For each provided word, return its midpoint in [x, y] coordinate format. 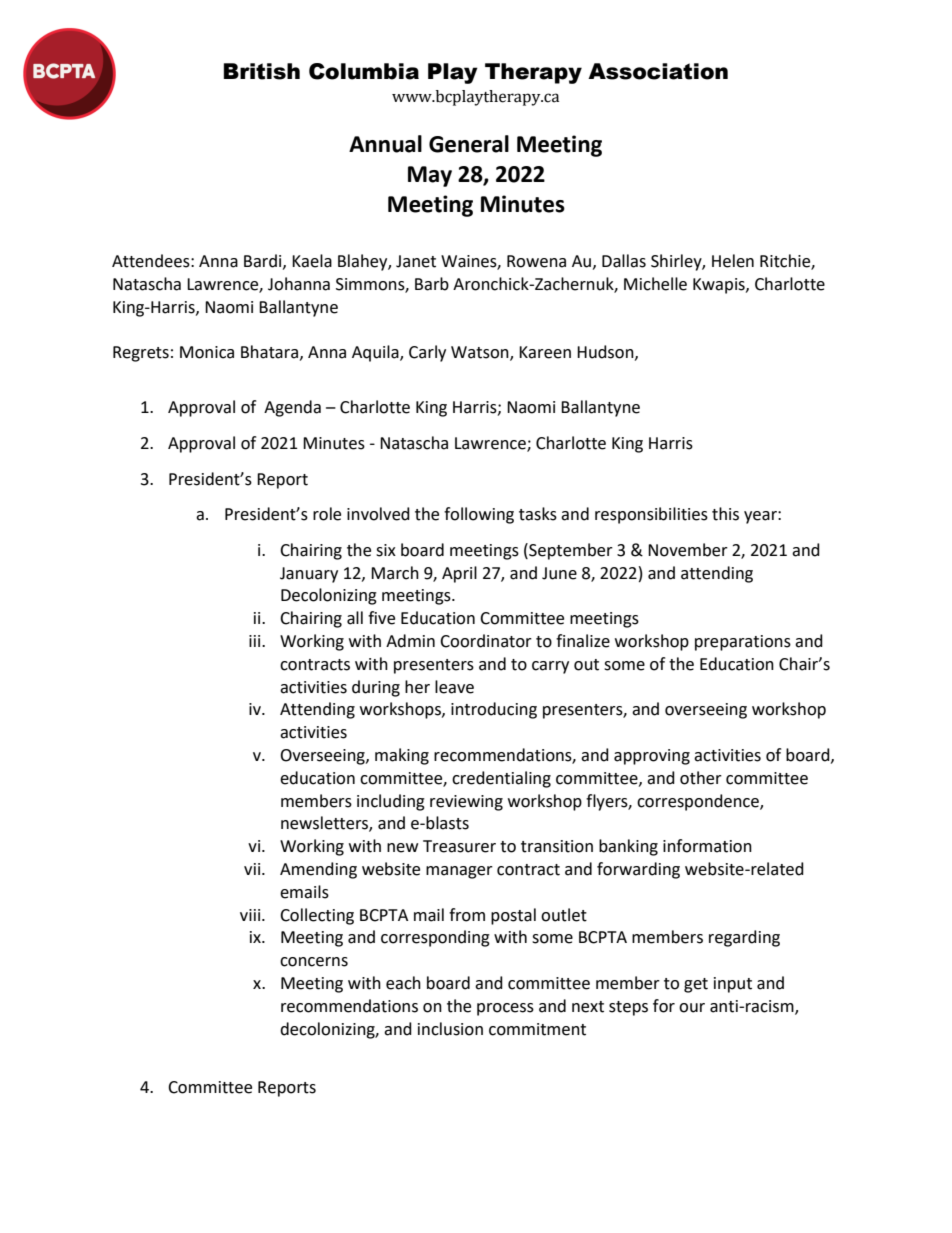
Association [658, 71]
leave [454, 687]
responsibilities [651, 515]
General [469, 144]
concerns [314, 962]
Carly [427, 353]
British [262, 71]
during [376, 688]
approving [652, 757]
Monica [207, 352]
